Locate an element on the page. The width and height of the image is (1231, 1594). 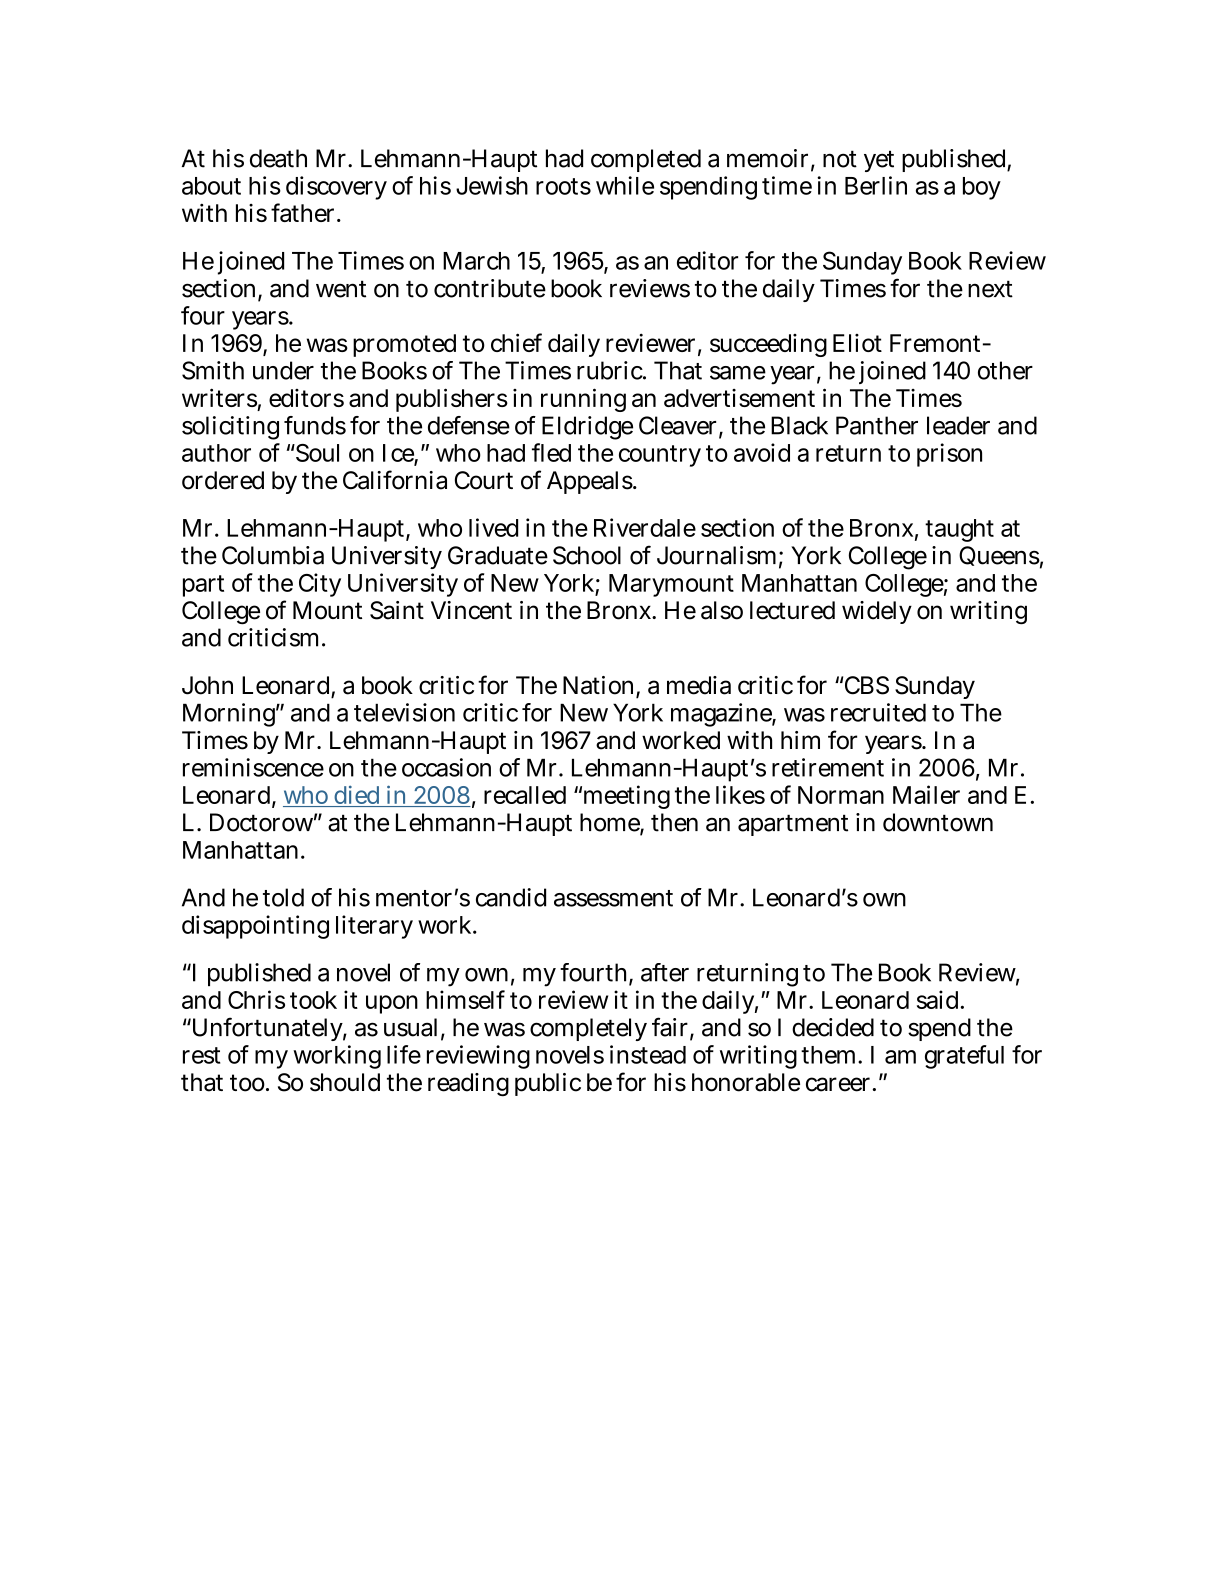
City is located at coordinates (320, 585).
